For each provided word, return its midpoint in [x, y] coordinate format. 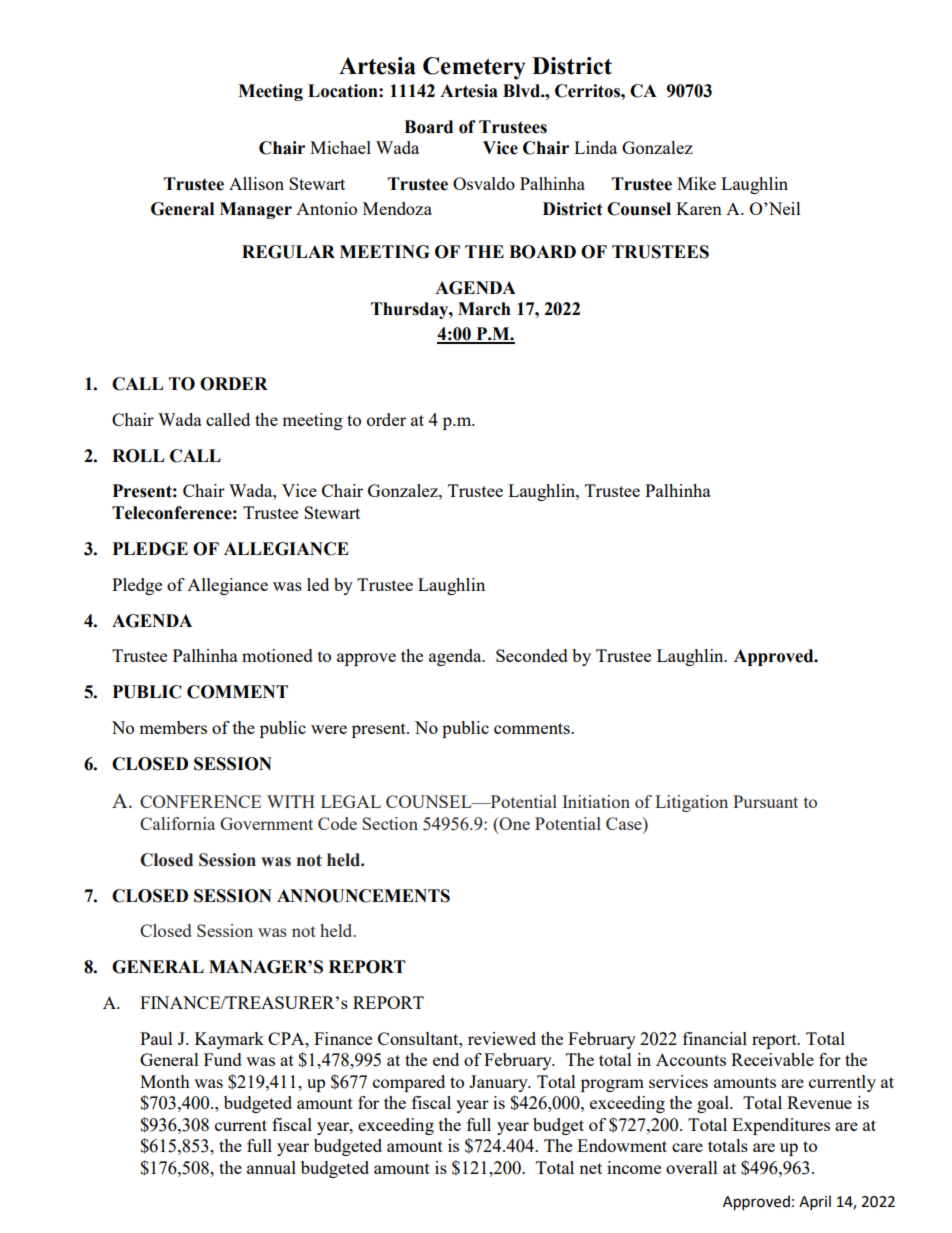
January [499, 1083]
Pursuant [765, 801]
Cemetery [474, 68]
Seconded [532, 655]
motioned [277, 655]
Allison [256, 183]
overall [692, 1167]
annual [271, 1167]
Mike [696, 183]
